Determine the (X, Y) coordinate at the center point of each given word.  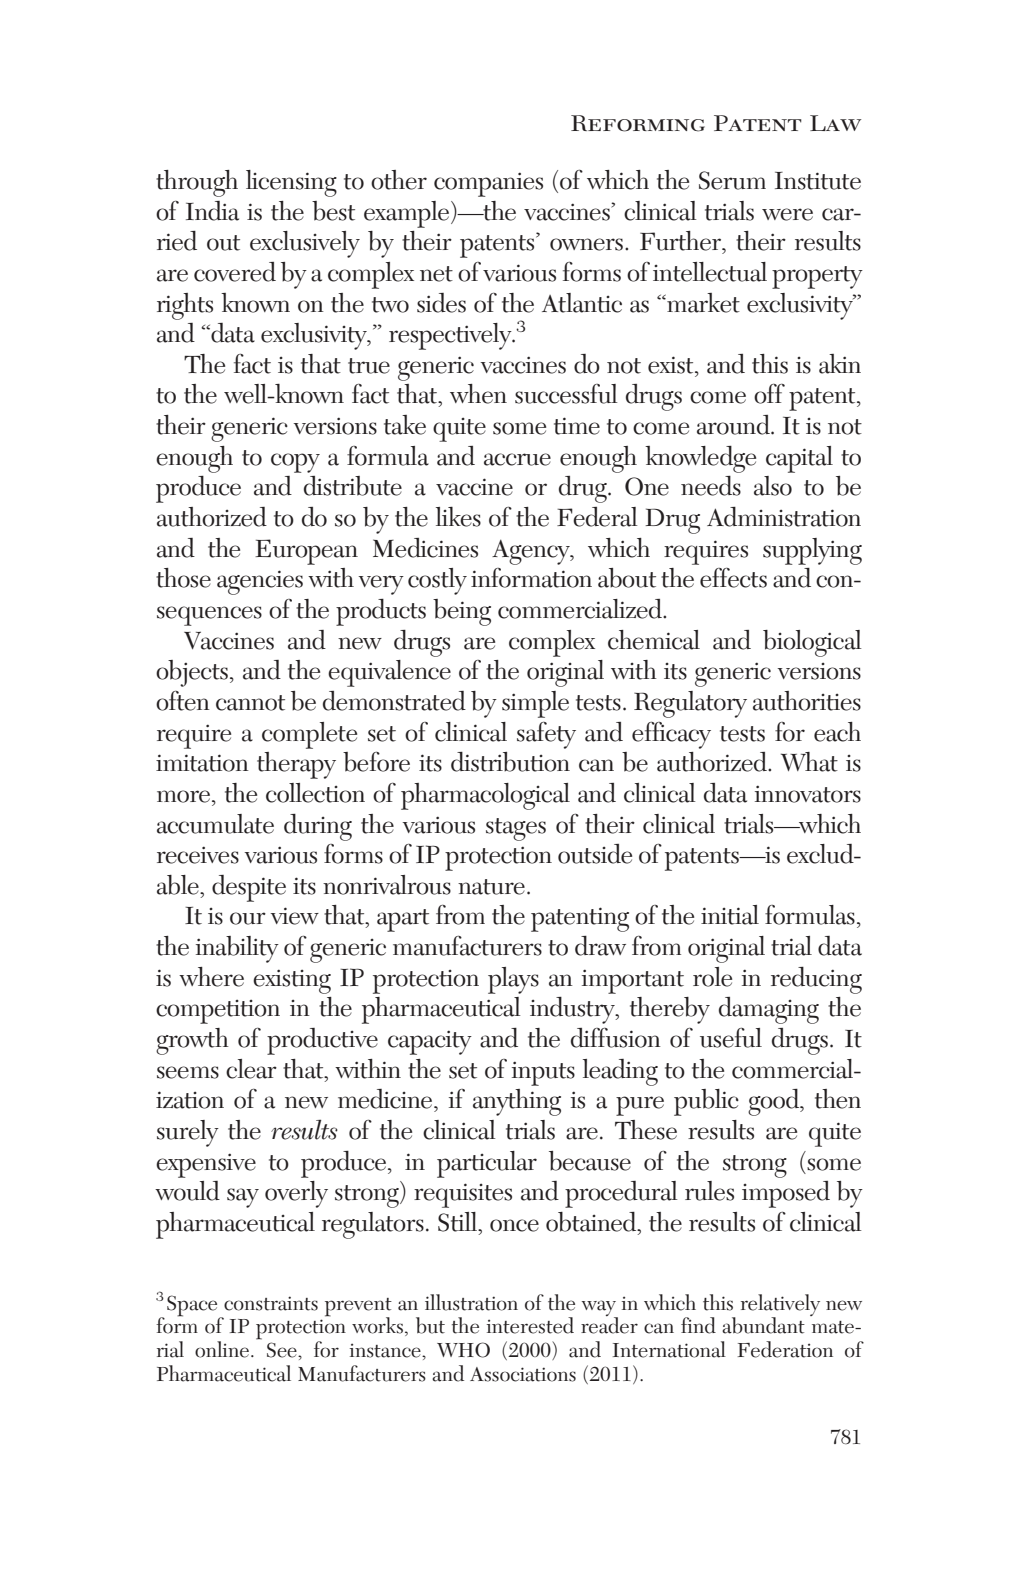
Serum (732, 180)
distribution (510, 762)
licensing (291, 183)
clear (251, 1069)
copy (295, 463)
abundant (763, 1325)
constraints (271, 1303)
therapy (296, 765)
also (773, 486)
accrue (517, 459)
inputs (543, 1073)
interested (530, 1325)
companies (488, 184)
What (809, 762)
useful (731, 1037)
